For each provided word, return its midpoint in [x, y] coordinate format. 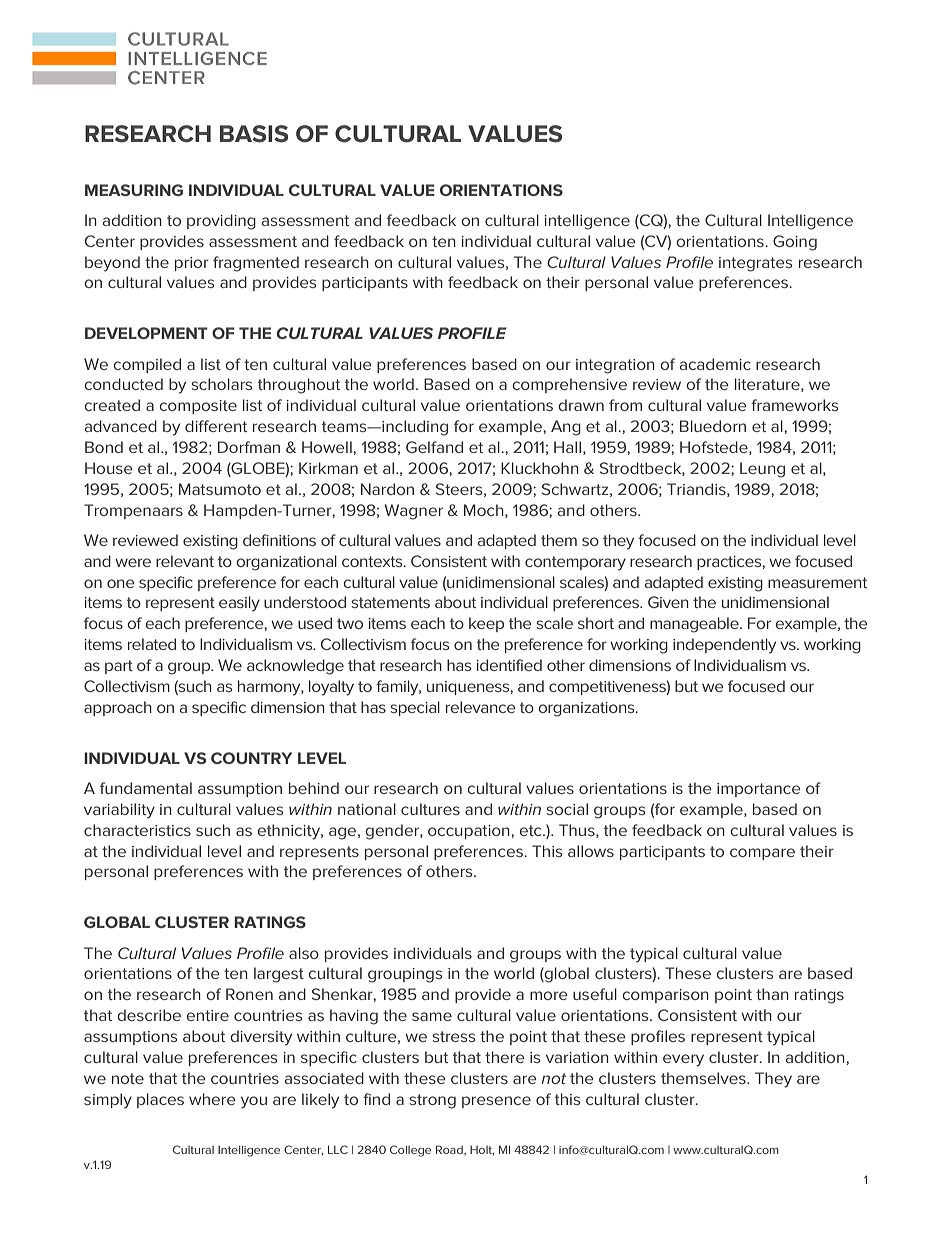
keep [486, 624]
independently [724, 646]
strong [433, 1101]
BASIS [254, 134]
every [683, 1060]
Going [795, 243]
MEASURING [134, 190]
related [152, 644]
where [212, 1099]
